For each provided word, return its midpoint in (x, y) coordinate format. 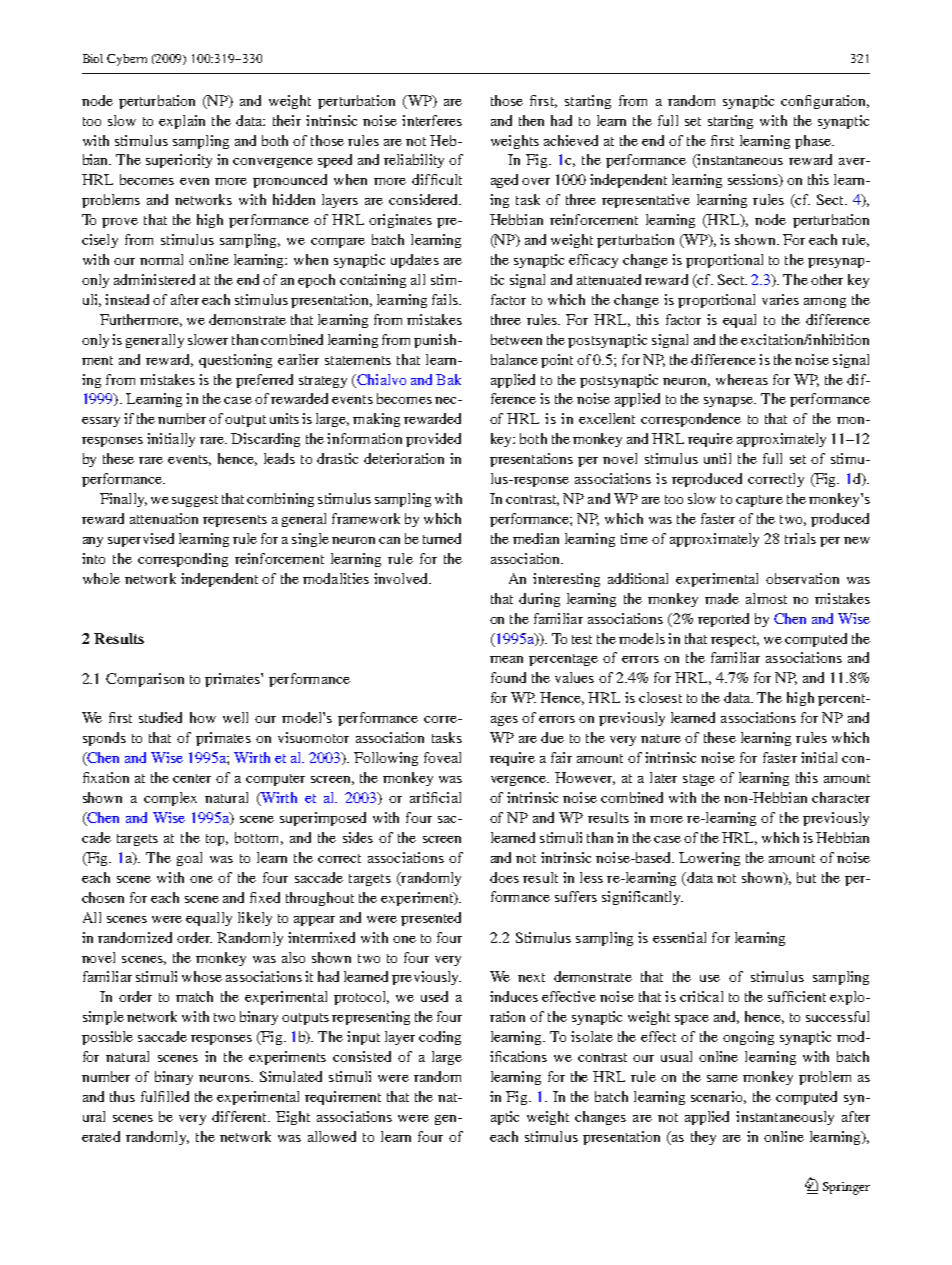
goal (189, 859)
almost (766, 598)
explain (182, 122)
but (806, 877)
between (516, 339)
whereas (742, 379)
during (539, 600)
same (722, 1078)
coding (440, 1038)
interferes (432, 120)
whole (101, 578)
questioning (235, 361)
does (504, 877)
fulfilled (165, 1096)
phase (814, 142)
